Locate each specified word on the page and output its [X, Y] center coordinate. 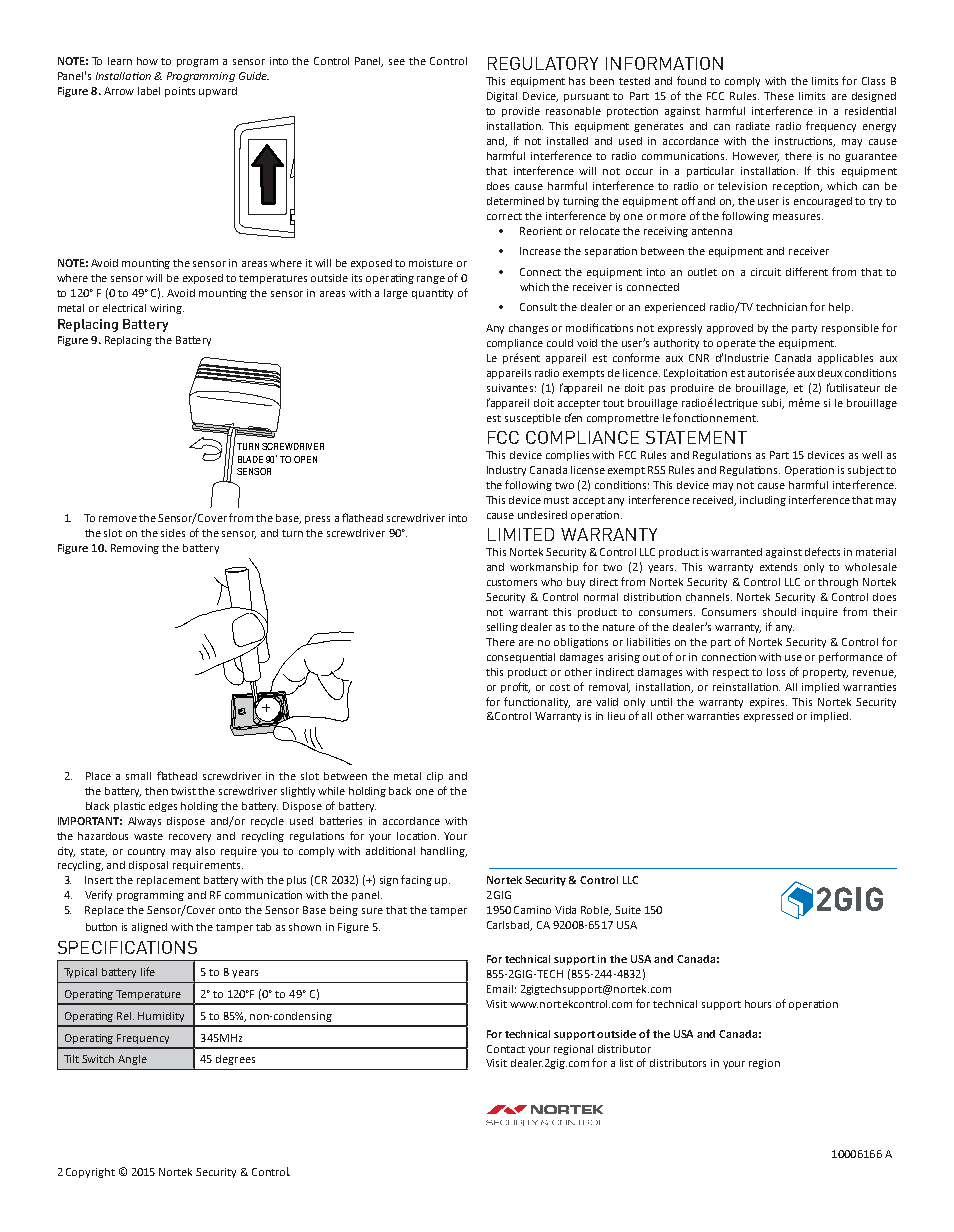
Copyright [90, 1173]
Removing [135, 549]
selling [502, 628]
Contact [506, 1049]
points [180, 92]
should [779, 612]
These [779, 96]
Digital [502, 97]
